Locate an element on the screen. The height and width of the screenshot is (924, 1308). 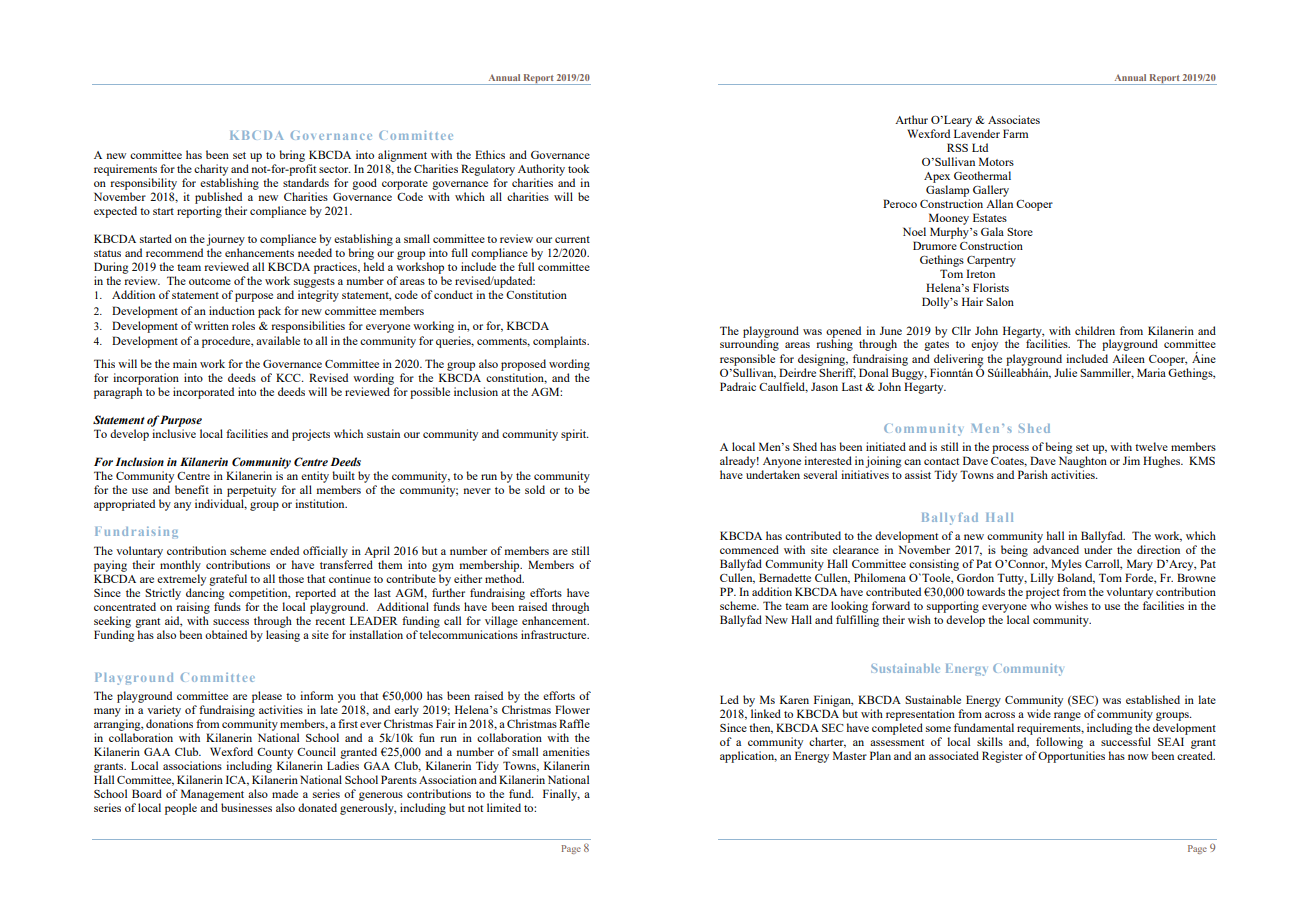
charity is located at coordinates (211, 170).
